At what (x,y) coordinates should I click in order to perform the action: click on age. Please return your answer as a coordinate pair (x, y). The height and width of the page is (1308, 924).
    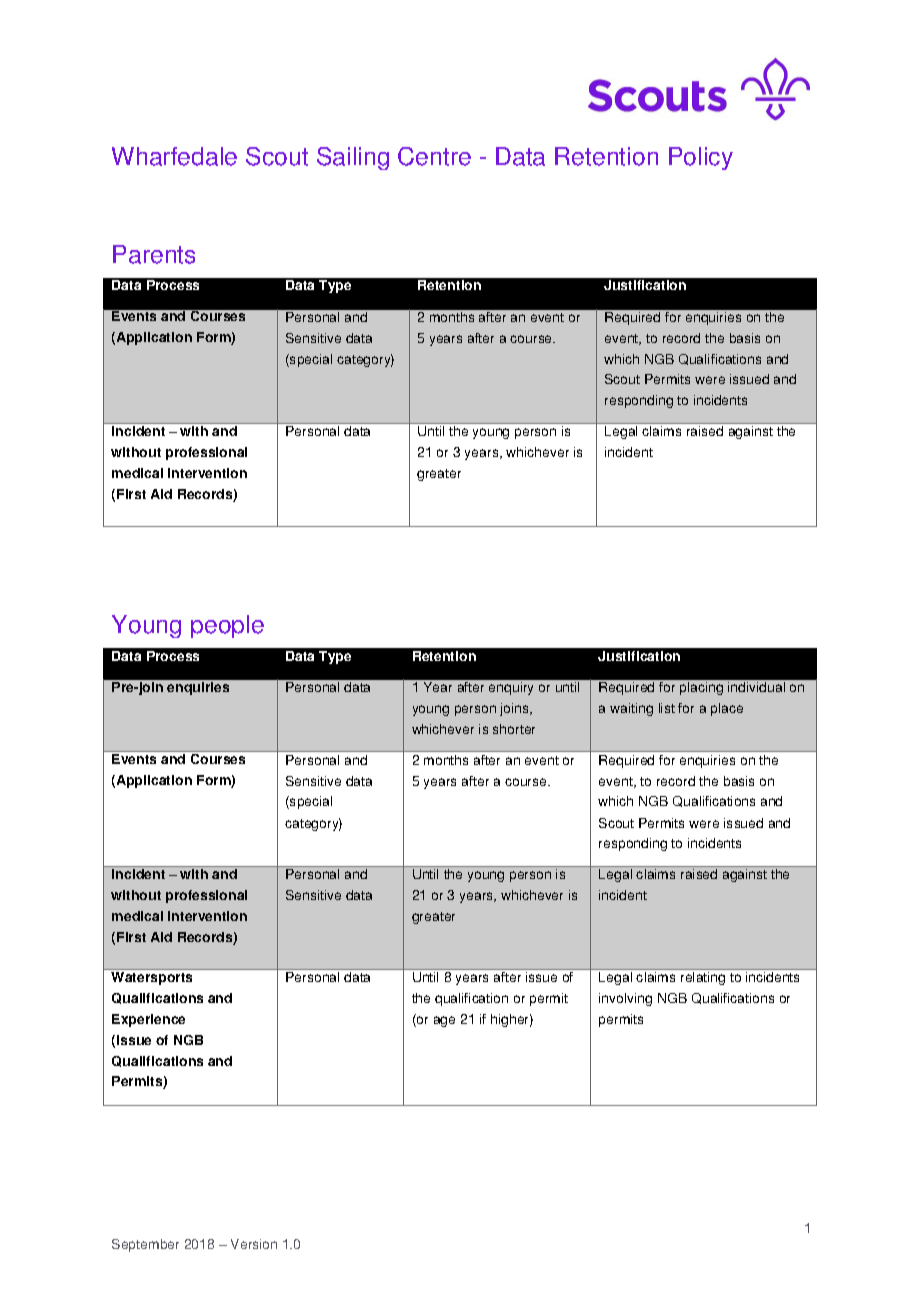
    Looking at the image, I should click on (444, 1021).
